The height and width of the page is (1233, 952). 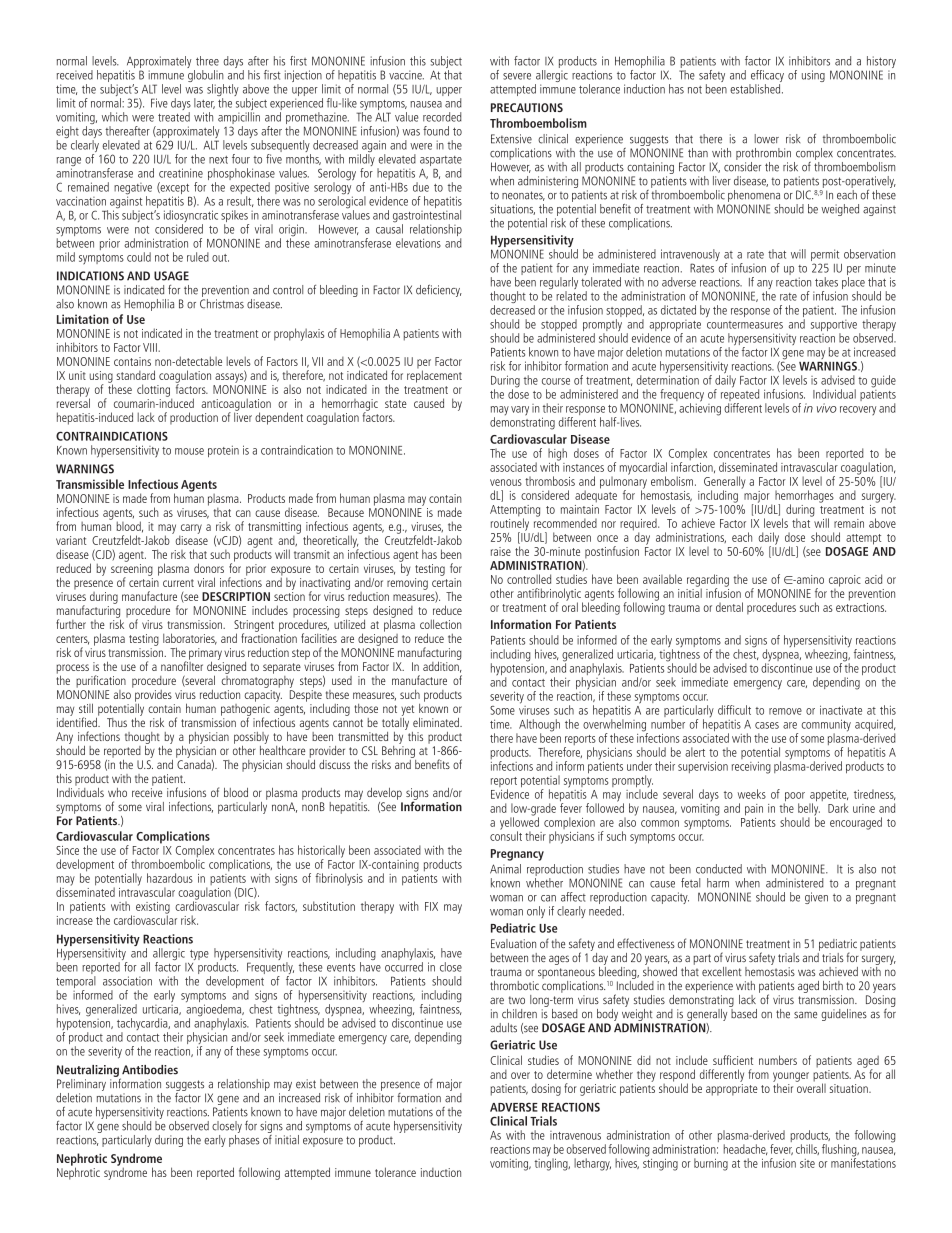 I want to click on chills, so click(x=807, y=1149).
